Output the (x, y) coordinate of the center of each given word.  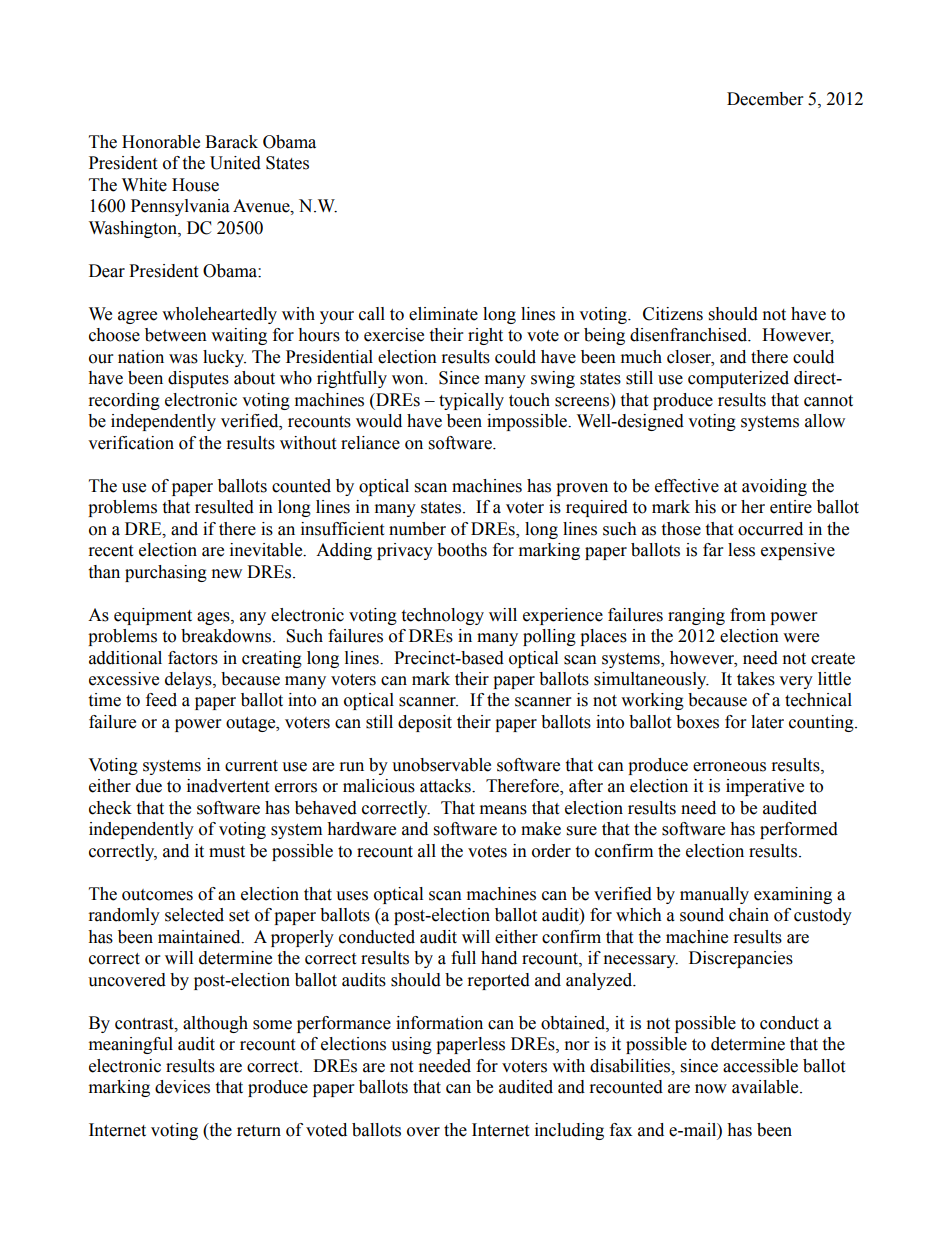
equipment (153, 616)
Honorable (161, 142)
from (748, 615)
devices (182, 1087)
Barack (231, 142)
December (765, 99)
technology (442, 616)
